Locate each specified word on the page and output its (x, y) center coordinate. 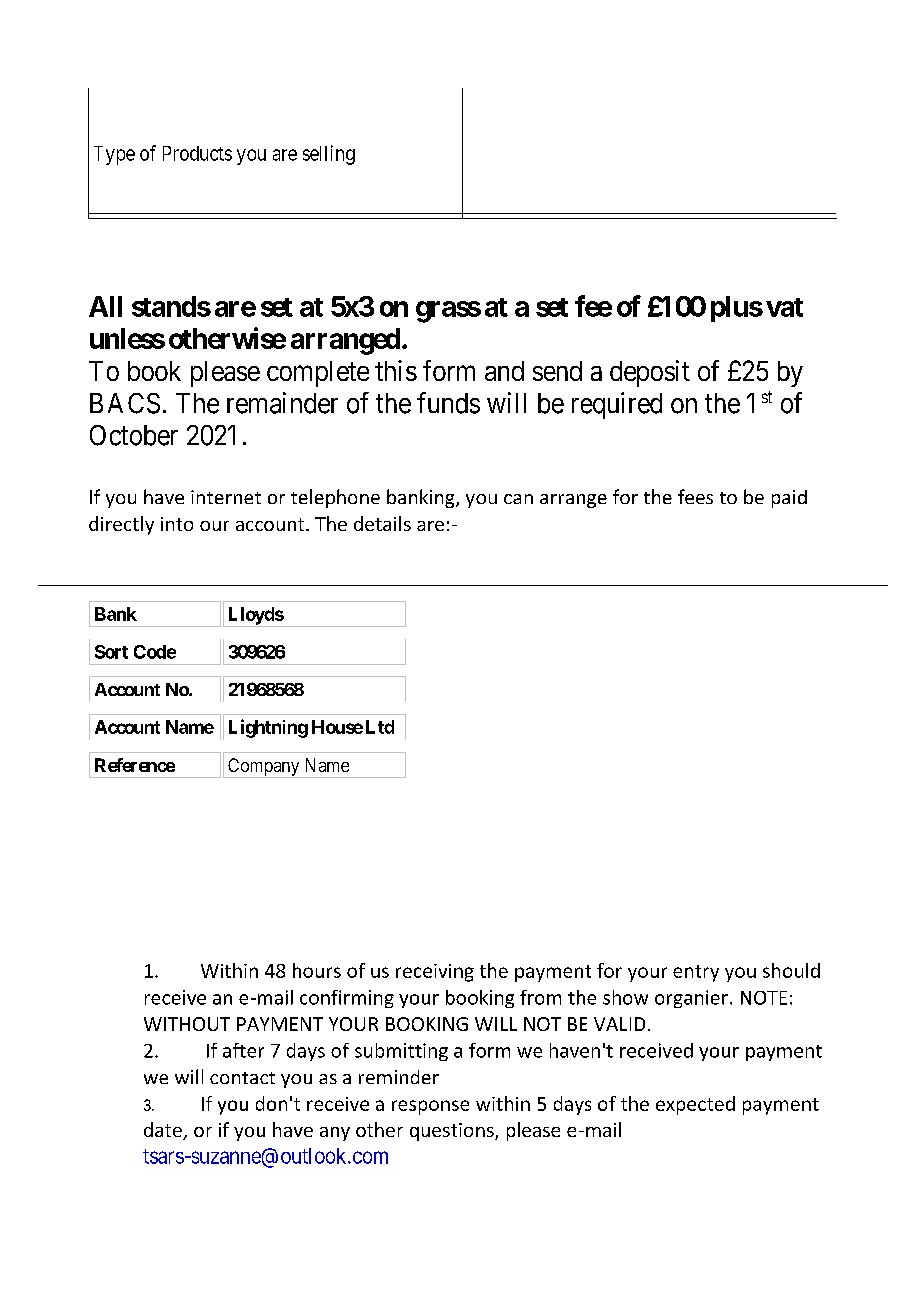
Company (264, 768)
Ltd (380, 727)
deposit (650, 373)
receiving (435, 973)
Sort (111, 652)
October (134, 435)
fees (695, 496)
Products (197, 153)
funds (448, 403)
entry (696, 973)
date (164, 1131)
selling (329, 155)
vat (784, 307)
